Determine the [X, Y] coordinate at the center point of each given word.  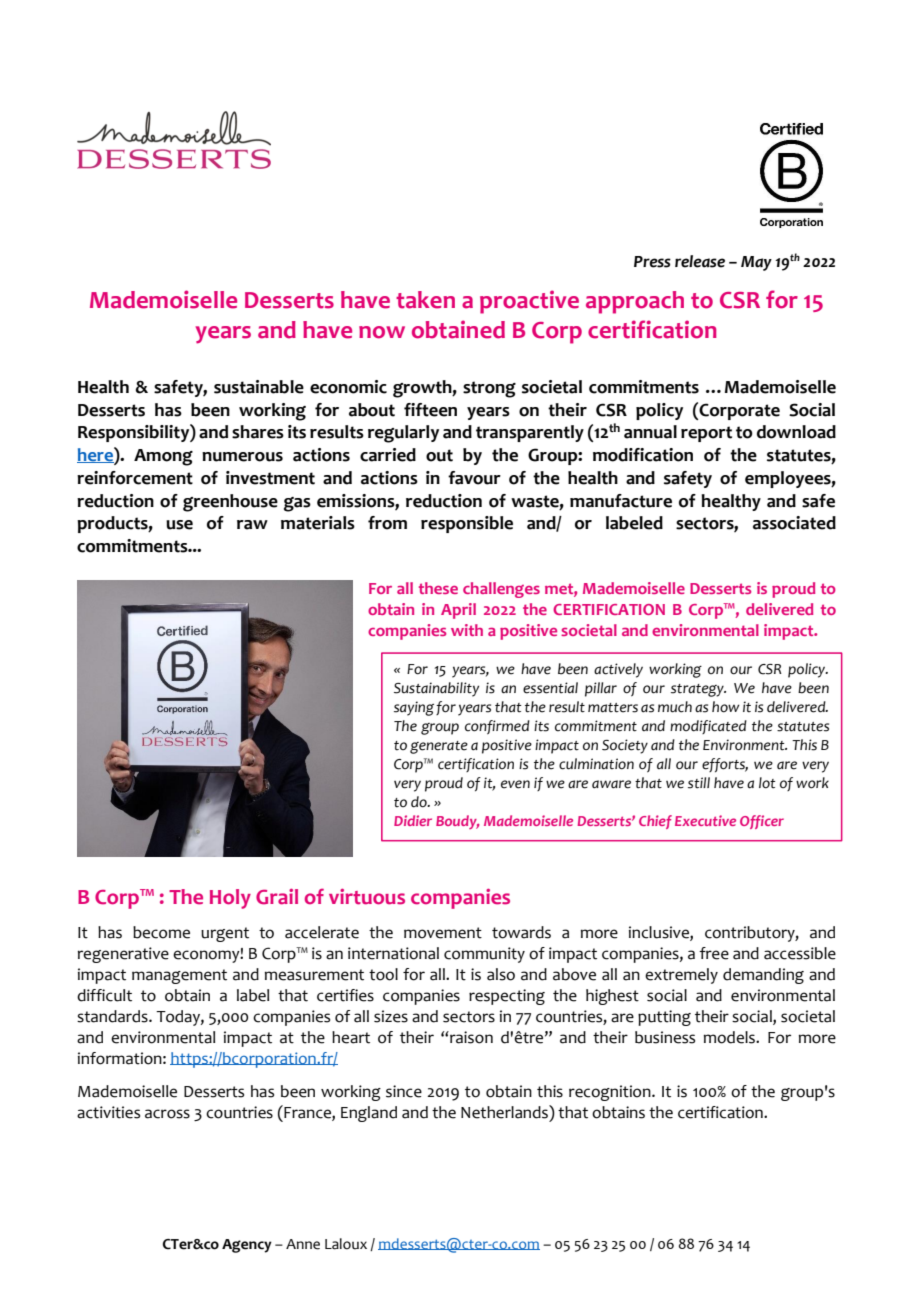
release [700, 261]
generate [439, 747]
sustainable [259, 387]
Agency [247, 1246]
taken [425, 300]
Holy [230, 899]
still [699, 783]
